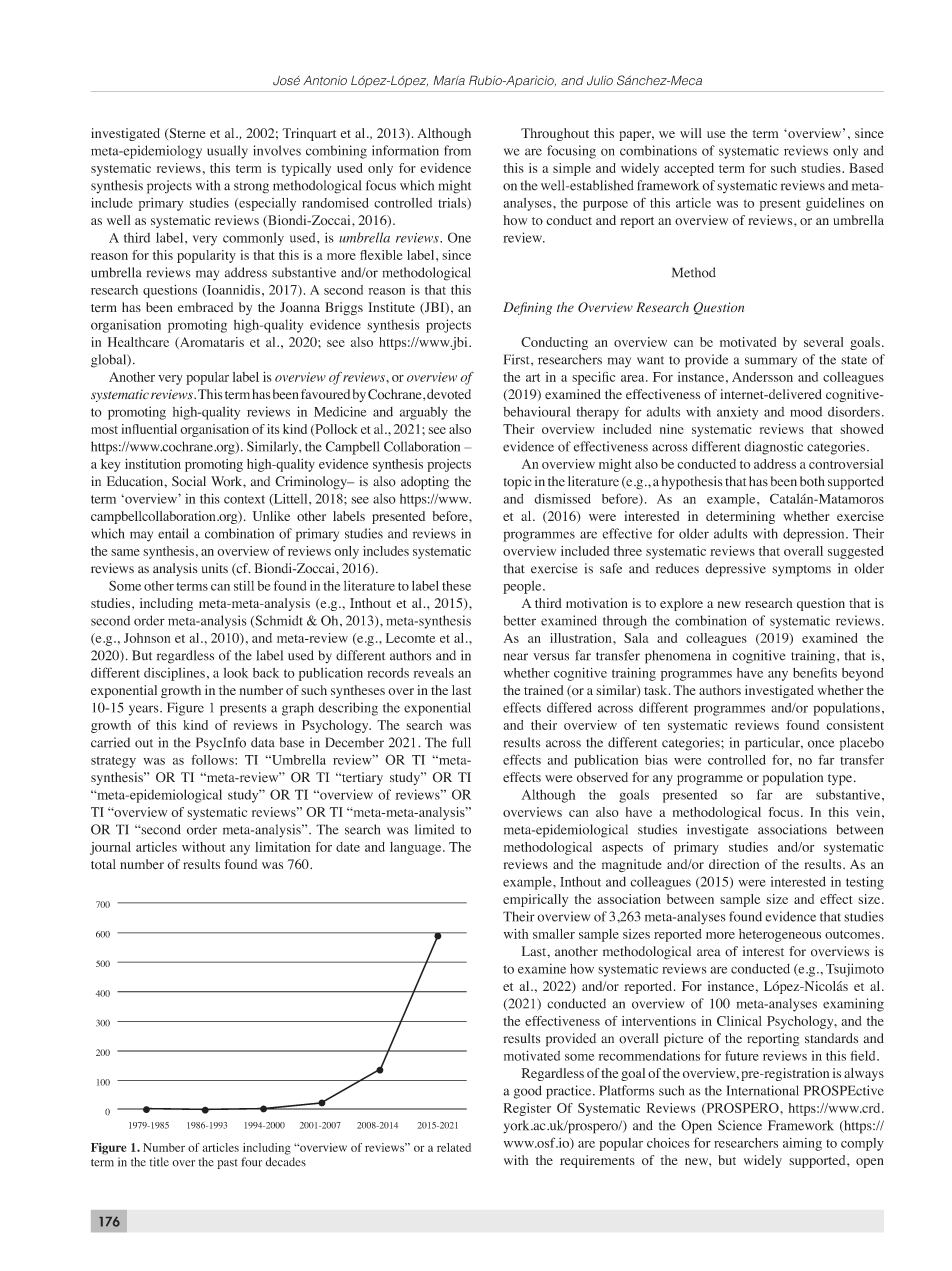  Describe the element at coordinates (457, 150) in the screenshot. I see `from` at that location.
